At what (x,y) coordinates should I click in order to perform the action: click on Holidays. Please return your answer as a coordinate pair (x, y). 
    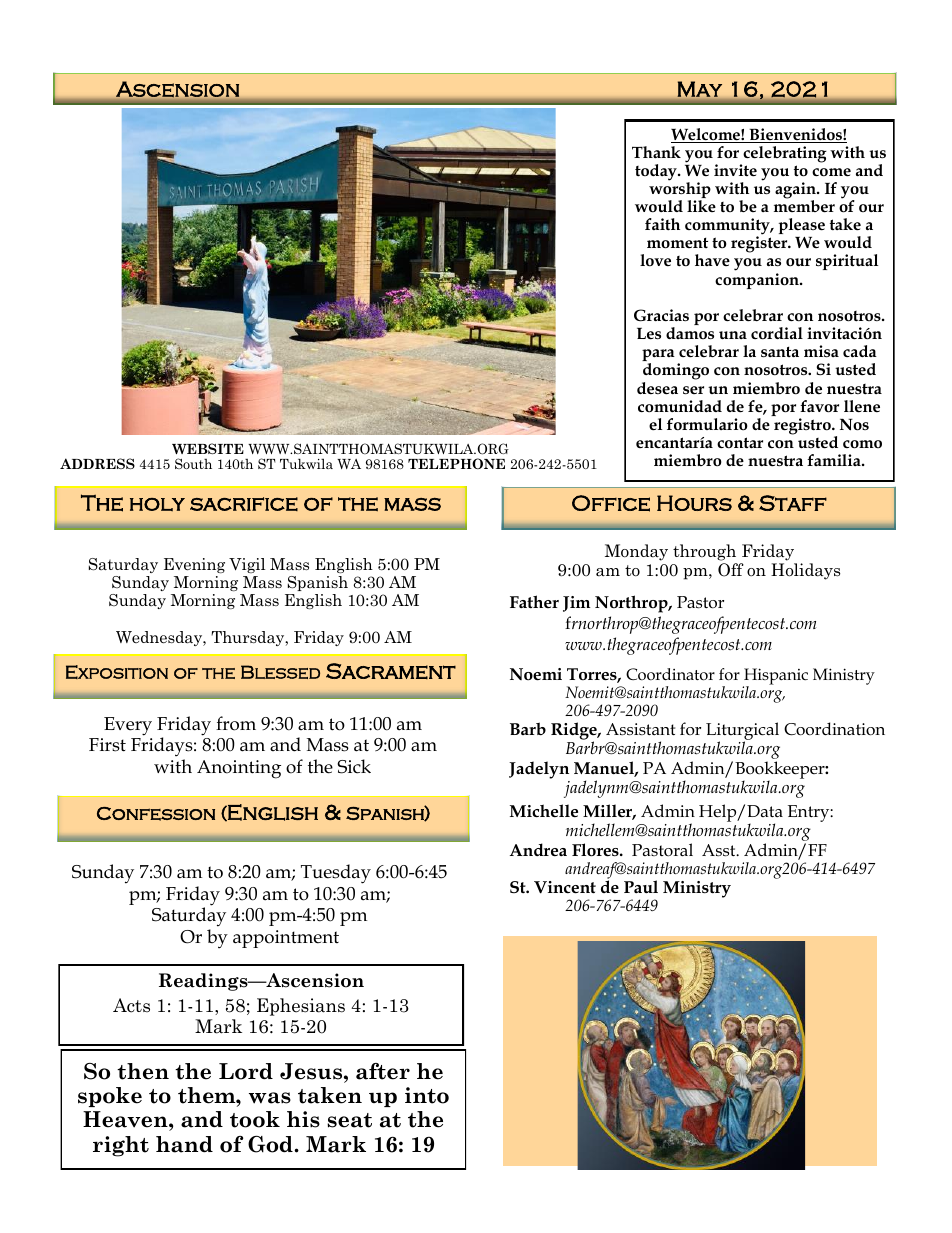
    Looking at the image, I should click on (805, 571).
